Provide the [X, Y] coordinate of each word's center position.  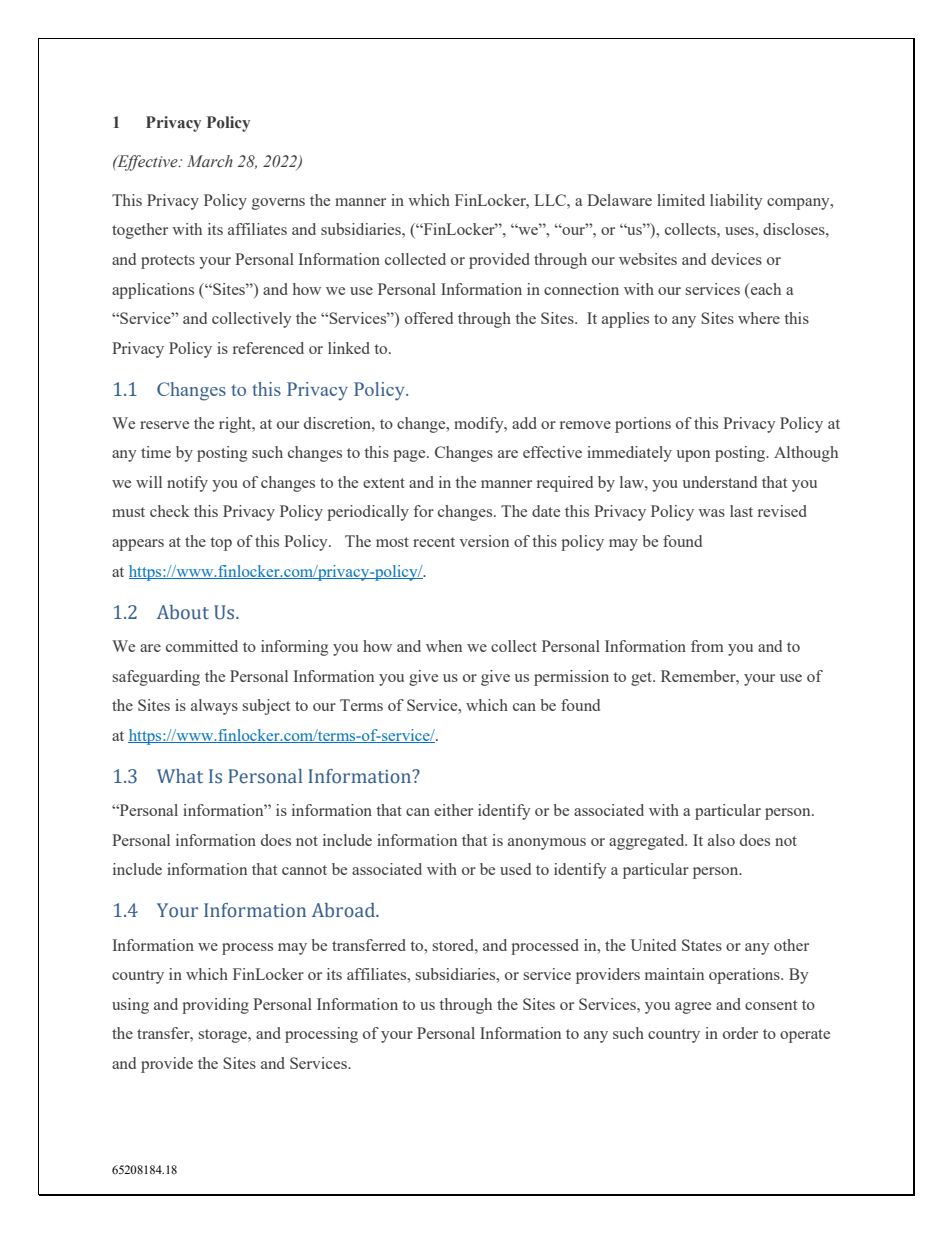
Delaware [619, 200]
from [707, 646]
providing [215, 1006]
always [214, 707]
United [653, 945]
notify [187, 484]
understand [719, 482]
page [410, 456]
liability [736, 202]
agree [693, 1008]
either [453, 810]
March [210, 161]
